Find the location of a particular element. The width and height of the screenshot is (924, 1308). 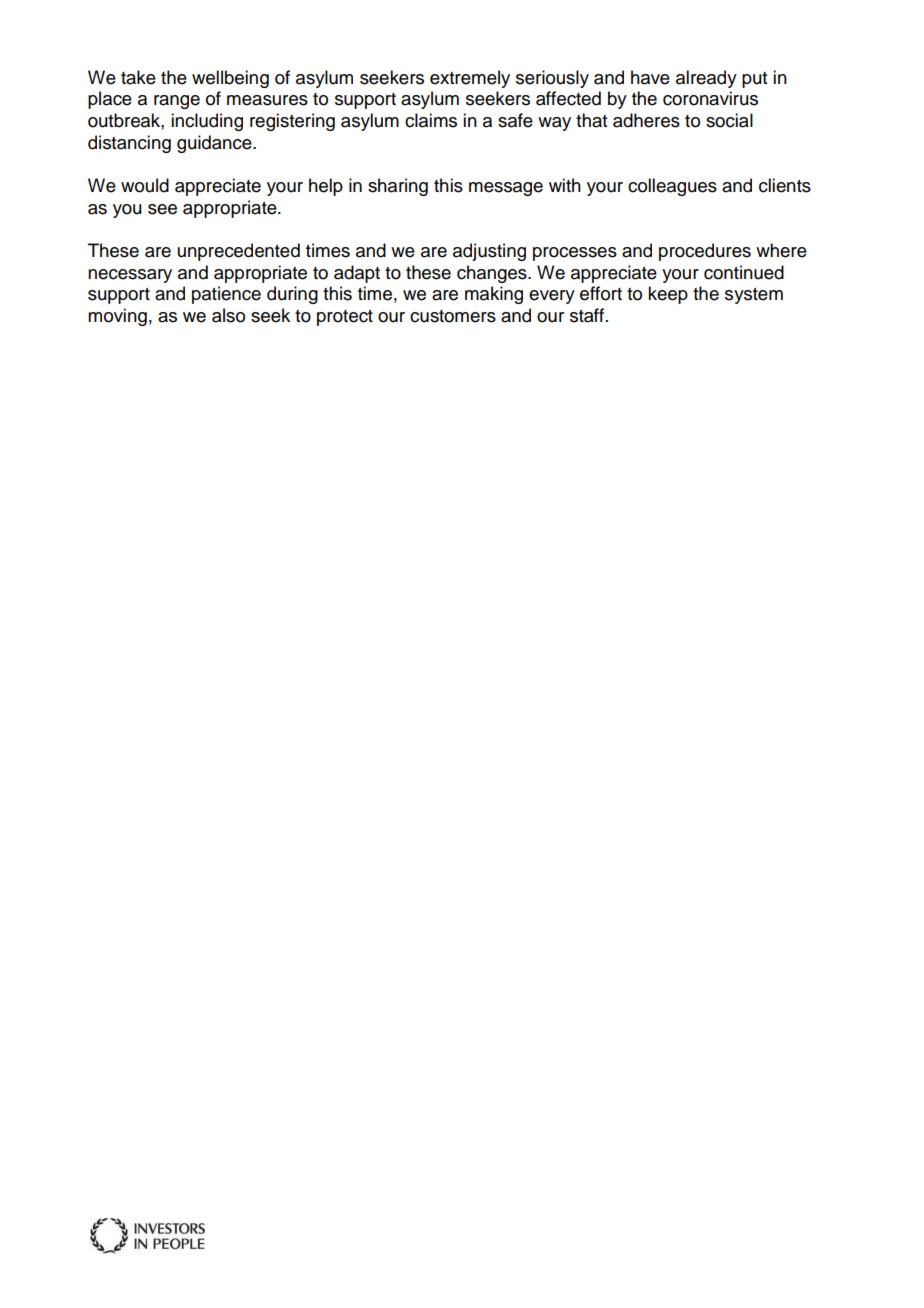

also is located at coordinates (228, 315).
